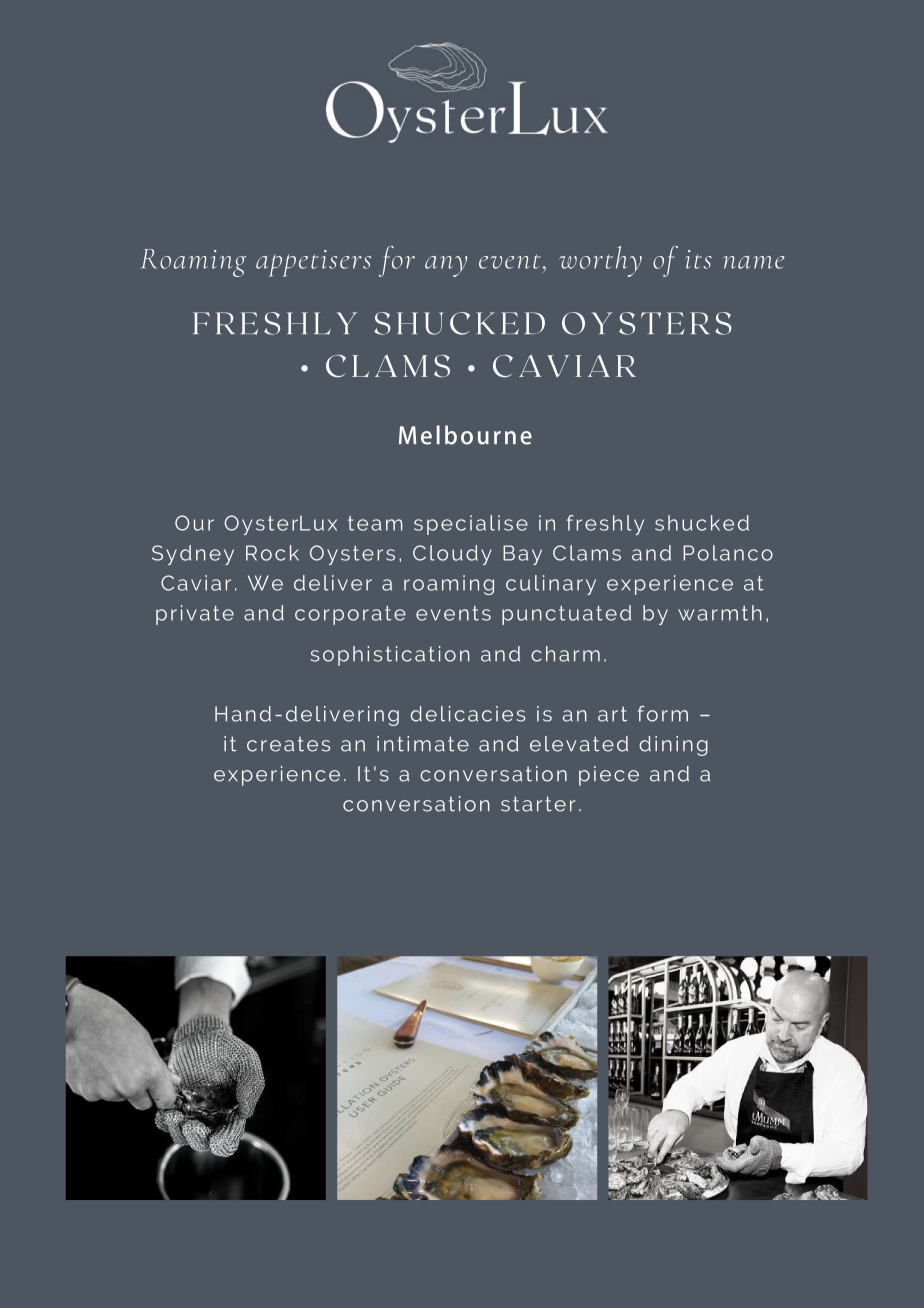 This page has height=1308, width=924. What do you see at coordinates (698, 259) in the page?
I see `its` at bounding box center [698, 259].
